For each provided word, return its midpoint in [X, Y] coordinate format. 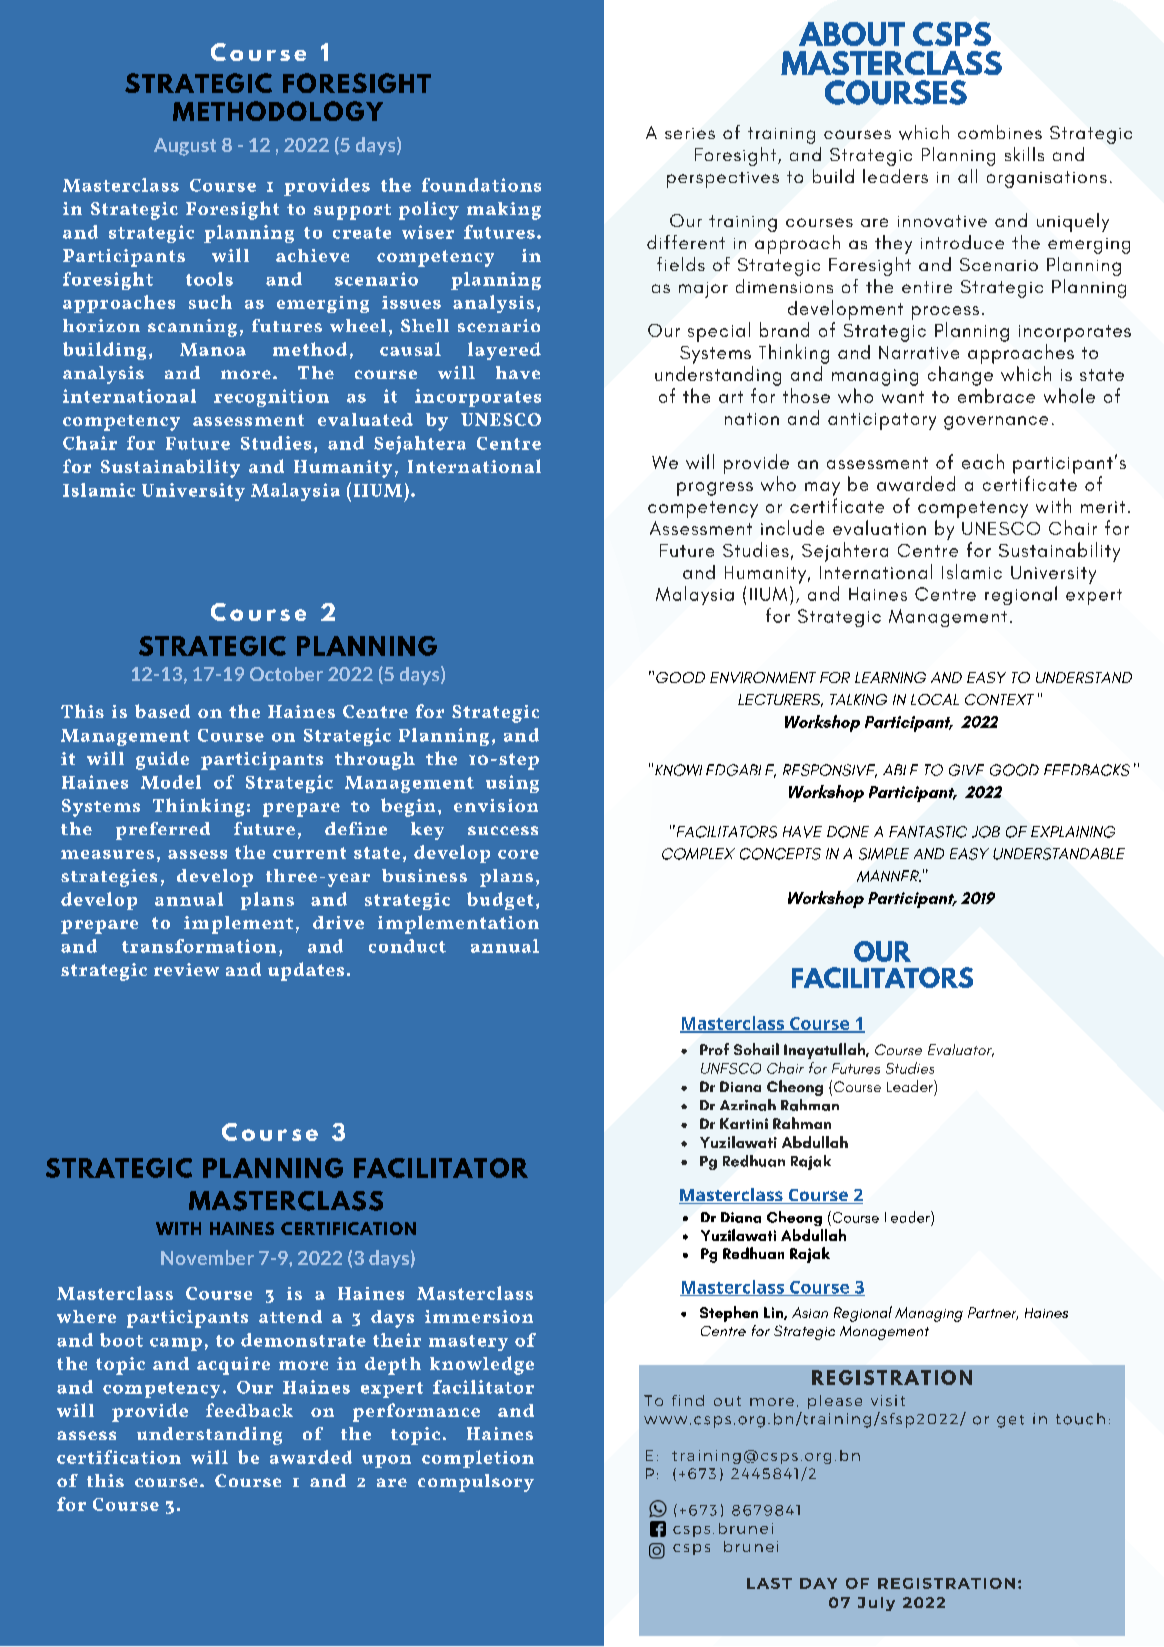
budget [500, 901]
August [185, 147]
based [162, 711]
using [512, 784]
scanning [192, 328]
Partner [993, 1313]
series [690, 133]
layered [504, 351]
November [207, 1257]
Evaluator [961, 1050]
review [186, 969]
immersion [479, 1316]
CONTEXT [999, 699]
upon [386, 1461]
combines [1000, 132]
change [960, 376]
